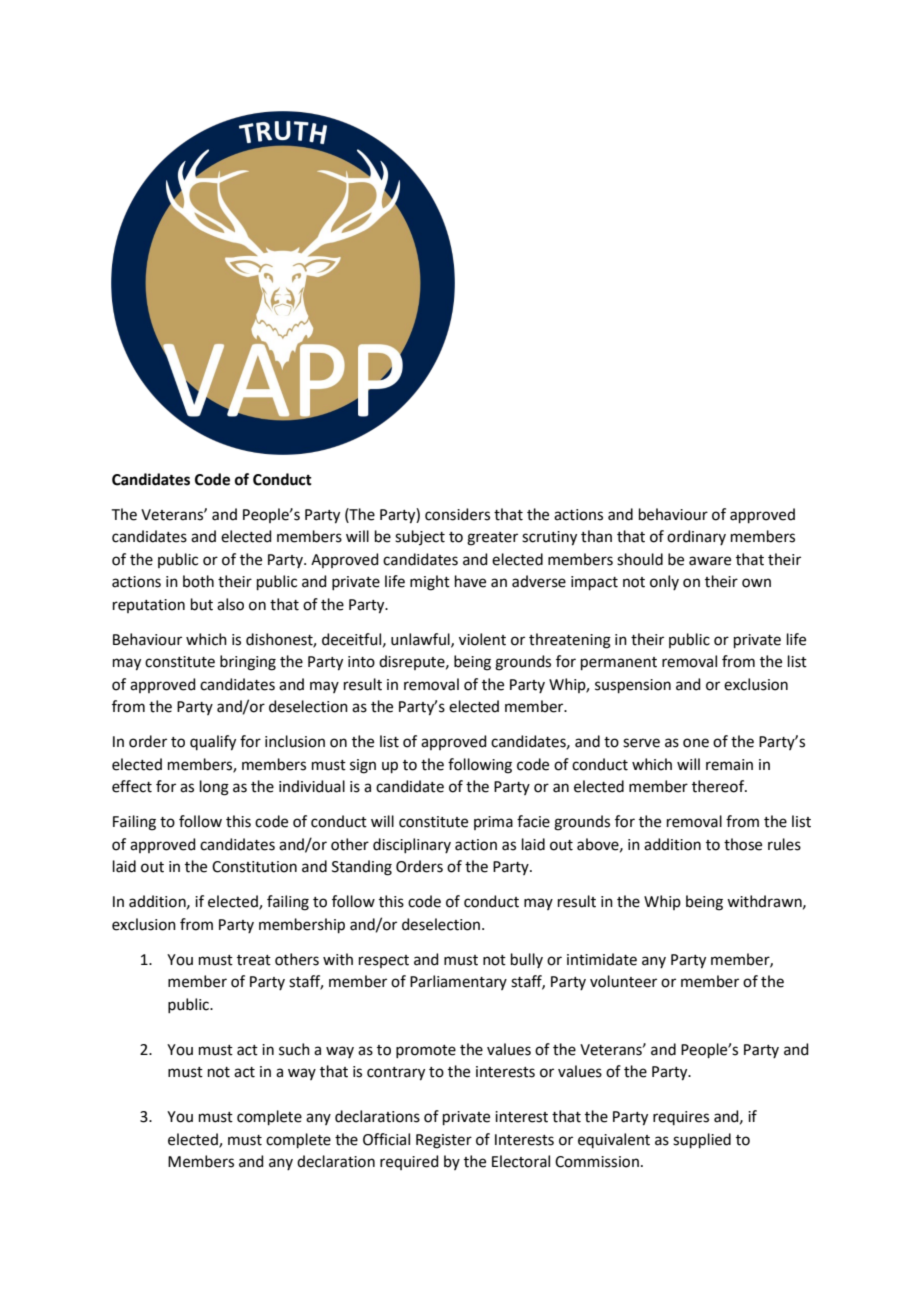  Describe the element at coordinates (696, 537) in the image. I see `ordinary` at that location.
